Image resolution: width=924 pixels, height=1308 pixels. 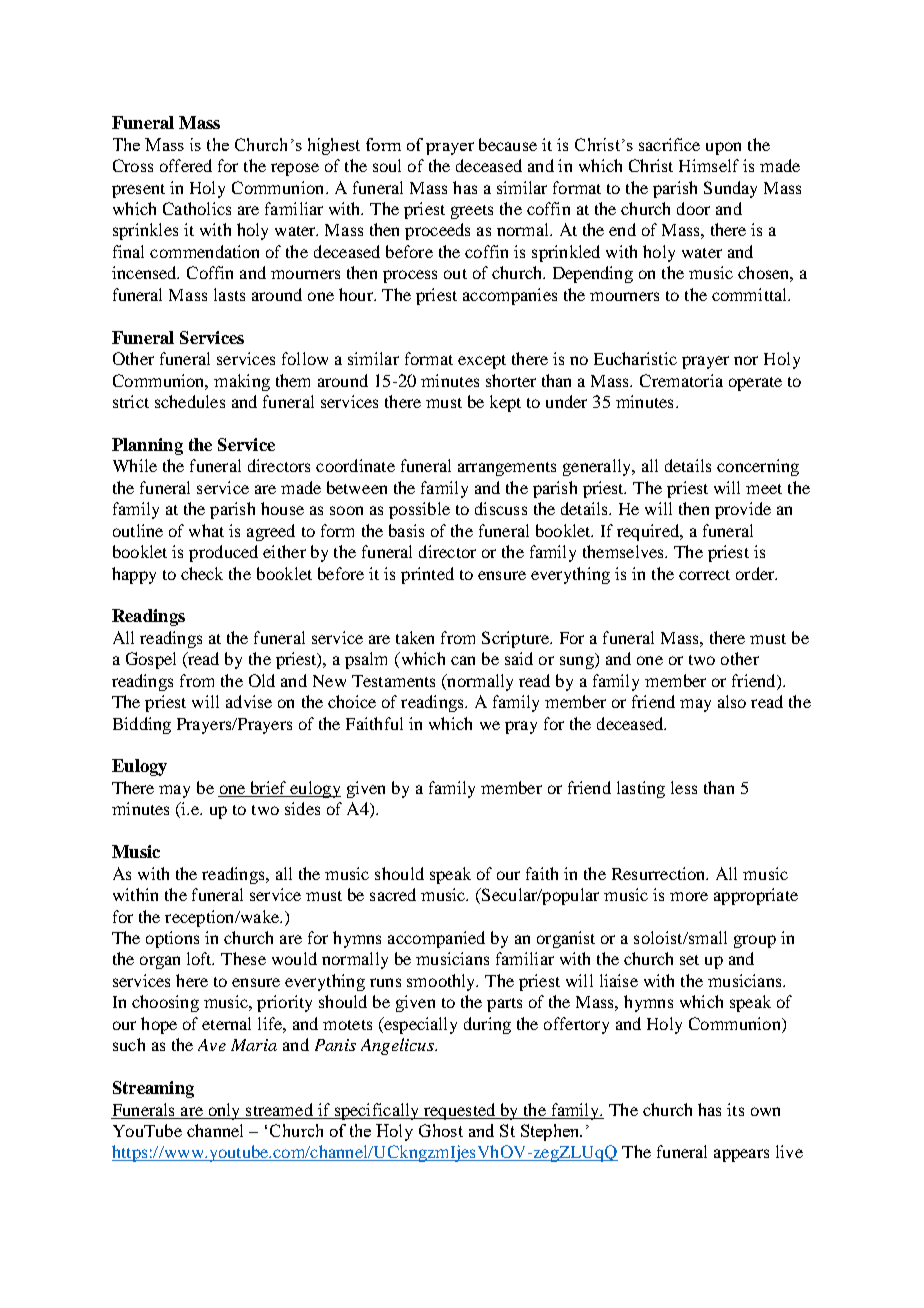 I want to click on its, so click(x=735, y=1109).
